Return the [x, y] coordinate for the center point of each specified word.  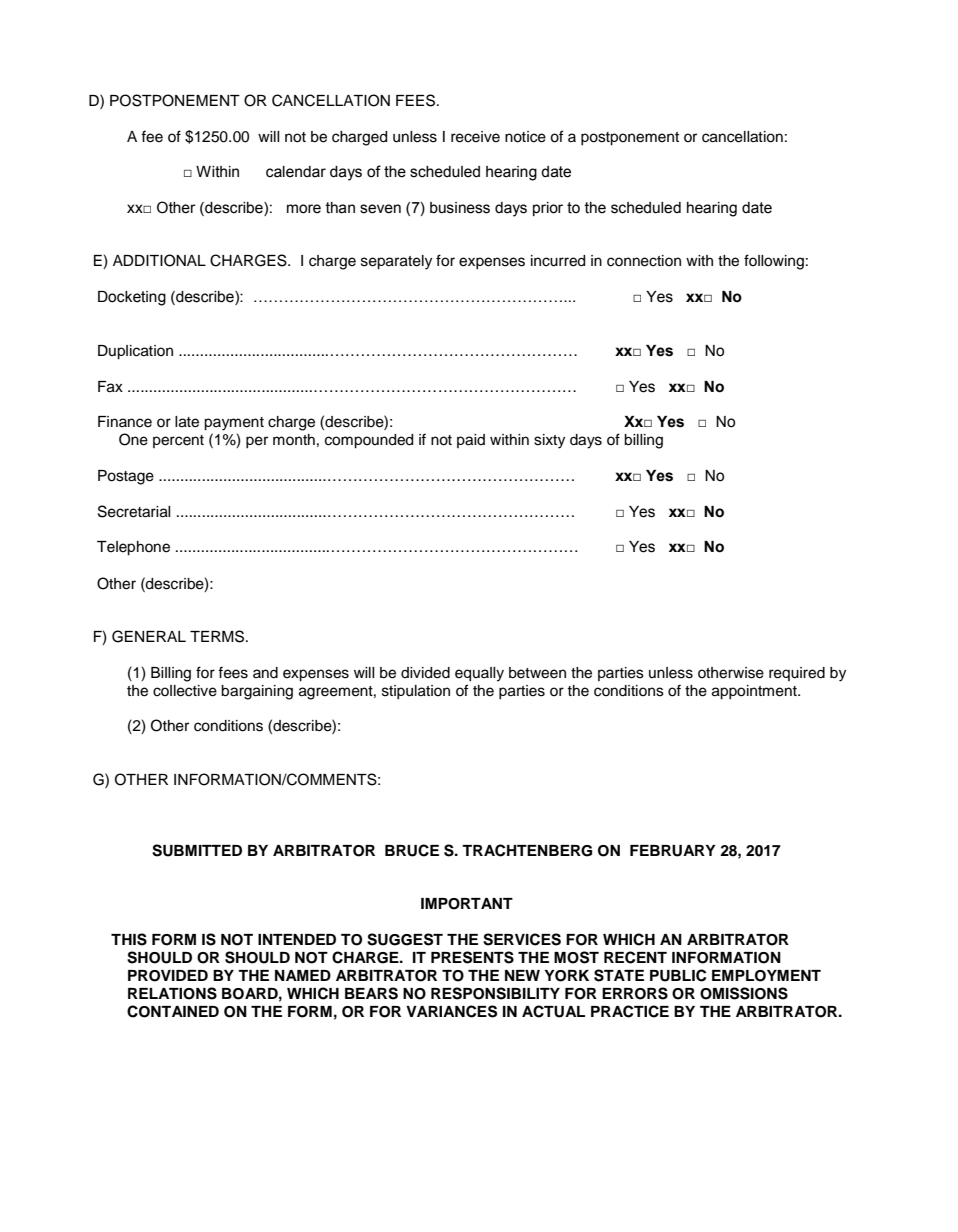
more [304, 209]
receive [475, 137]
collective [185, 691]
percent [178, 441]
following [774, 262]
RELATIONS [172, 993]
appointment [755, 692]
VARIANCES [451, 1011]
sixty [549, 441]
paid [471, 441]
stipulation [416, 692]
